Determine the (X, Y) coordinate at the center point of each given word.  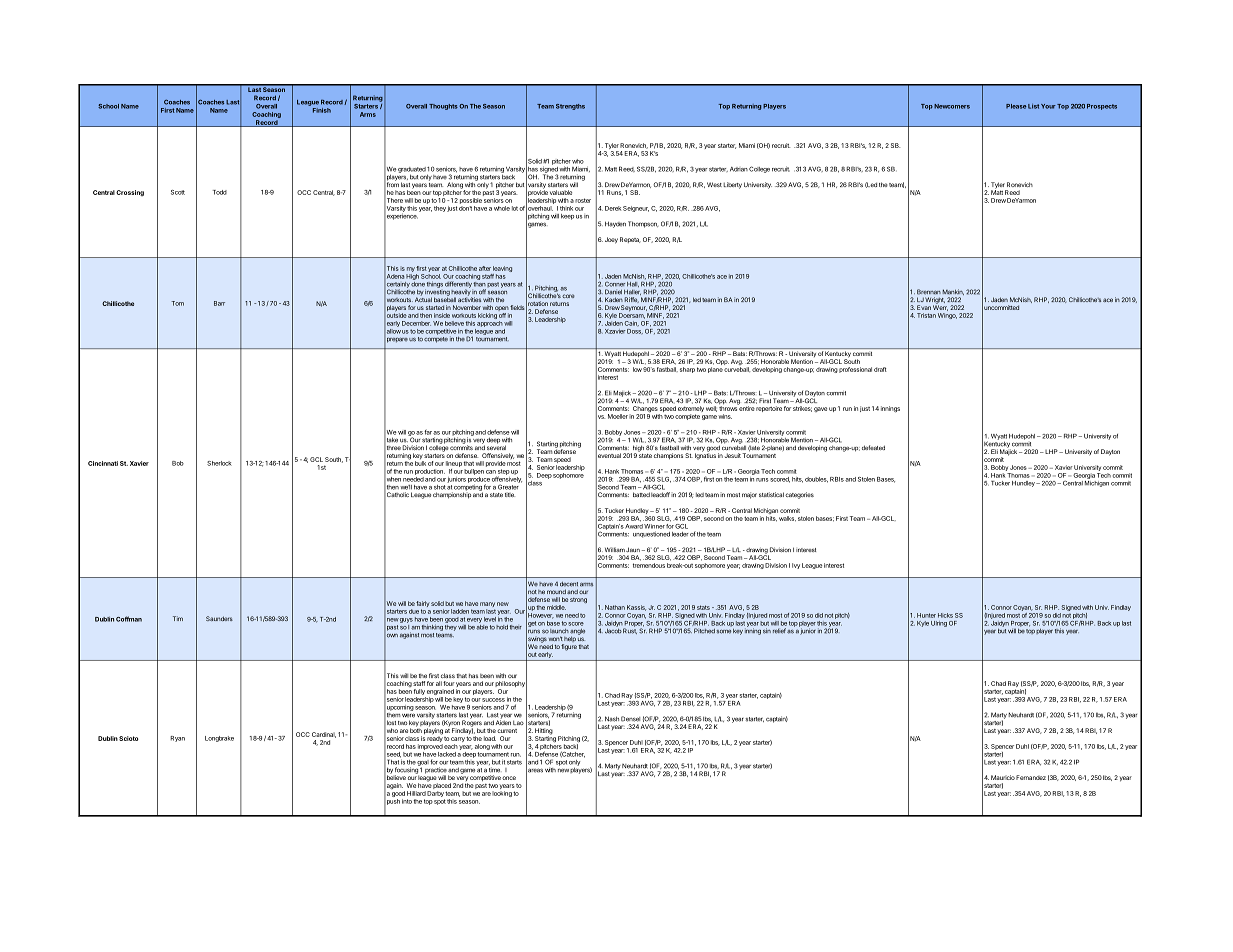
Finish (322, 110)
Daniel (613, 291)
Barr (219, 303)
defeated (873, 447)
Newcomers (952, 106)
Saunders (219, 618)
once (509, 778)
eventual (608, 456)
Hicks (945, 615)
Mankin (953, 292)
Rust (630, 630)
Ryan (177, 739)
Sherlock (219, 463)
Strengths (570, 107)
